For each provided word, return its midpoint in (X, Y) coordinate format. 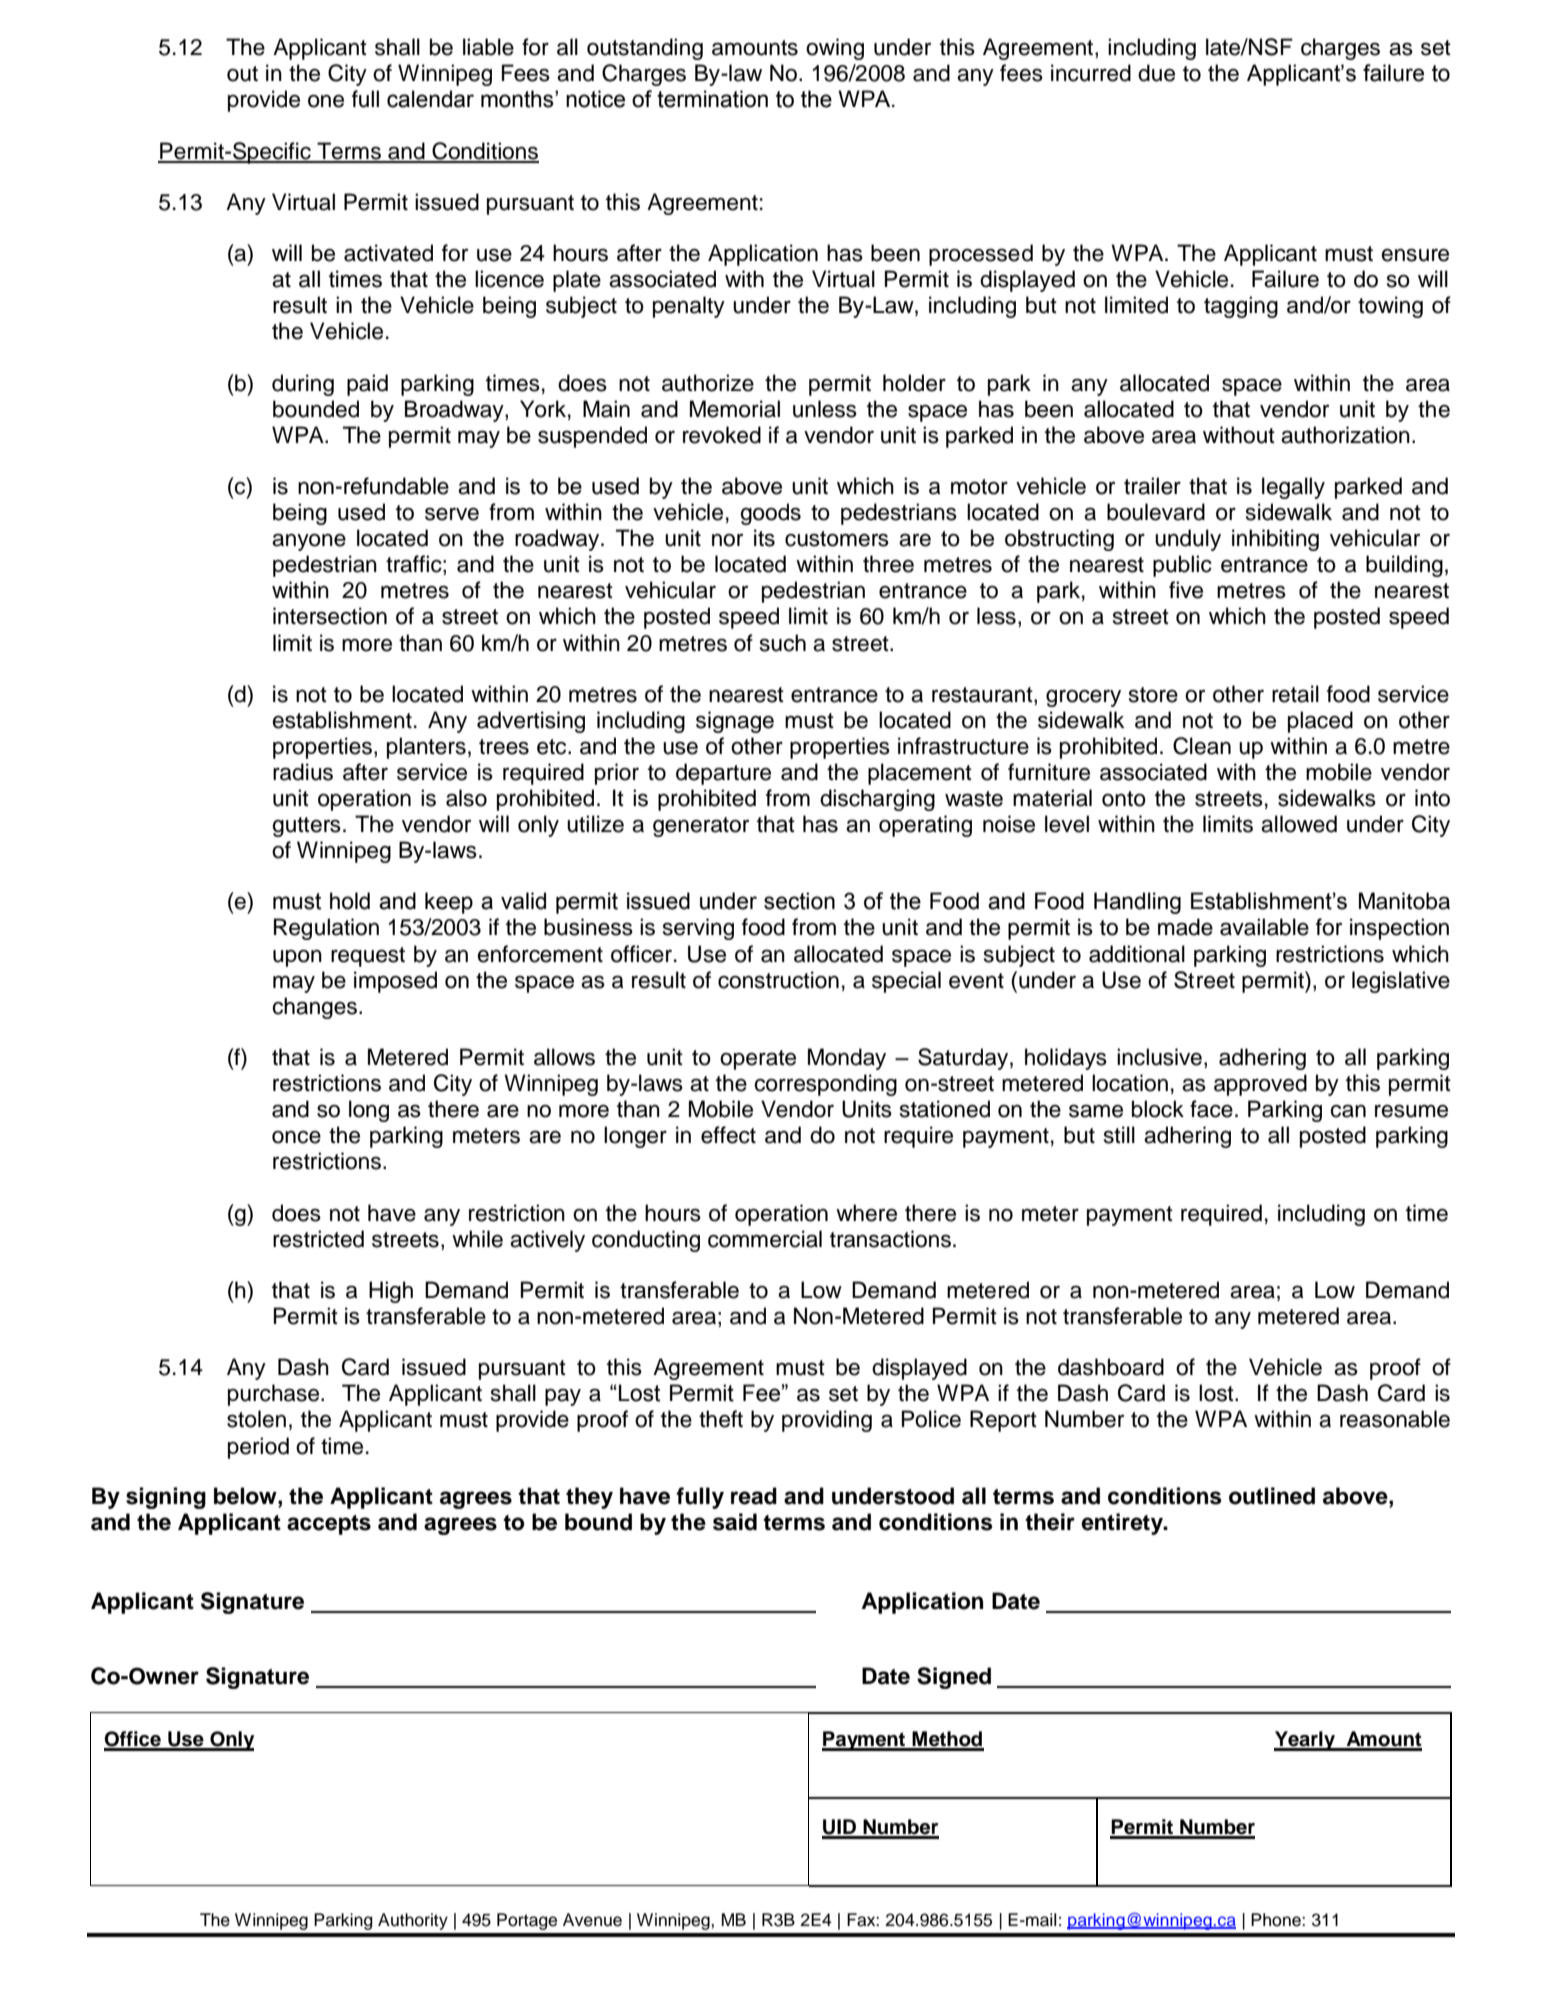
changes (316, 1008)
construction (778, 980)
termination (712, 99)
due (1156, 73)
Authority (413, 1921)
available (1264, 927)
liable (488, 47)
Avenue (592, 1920)
